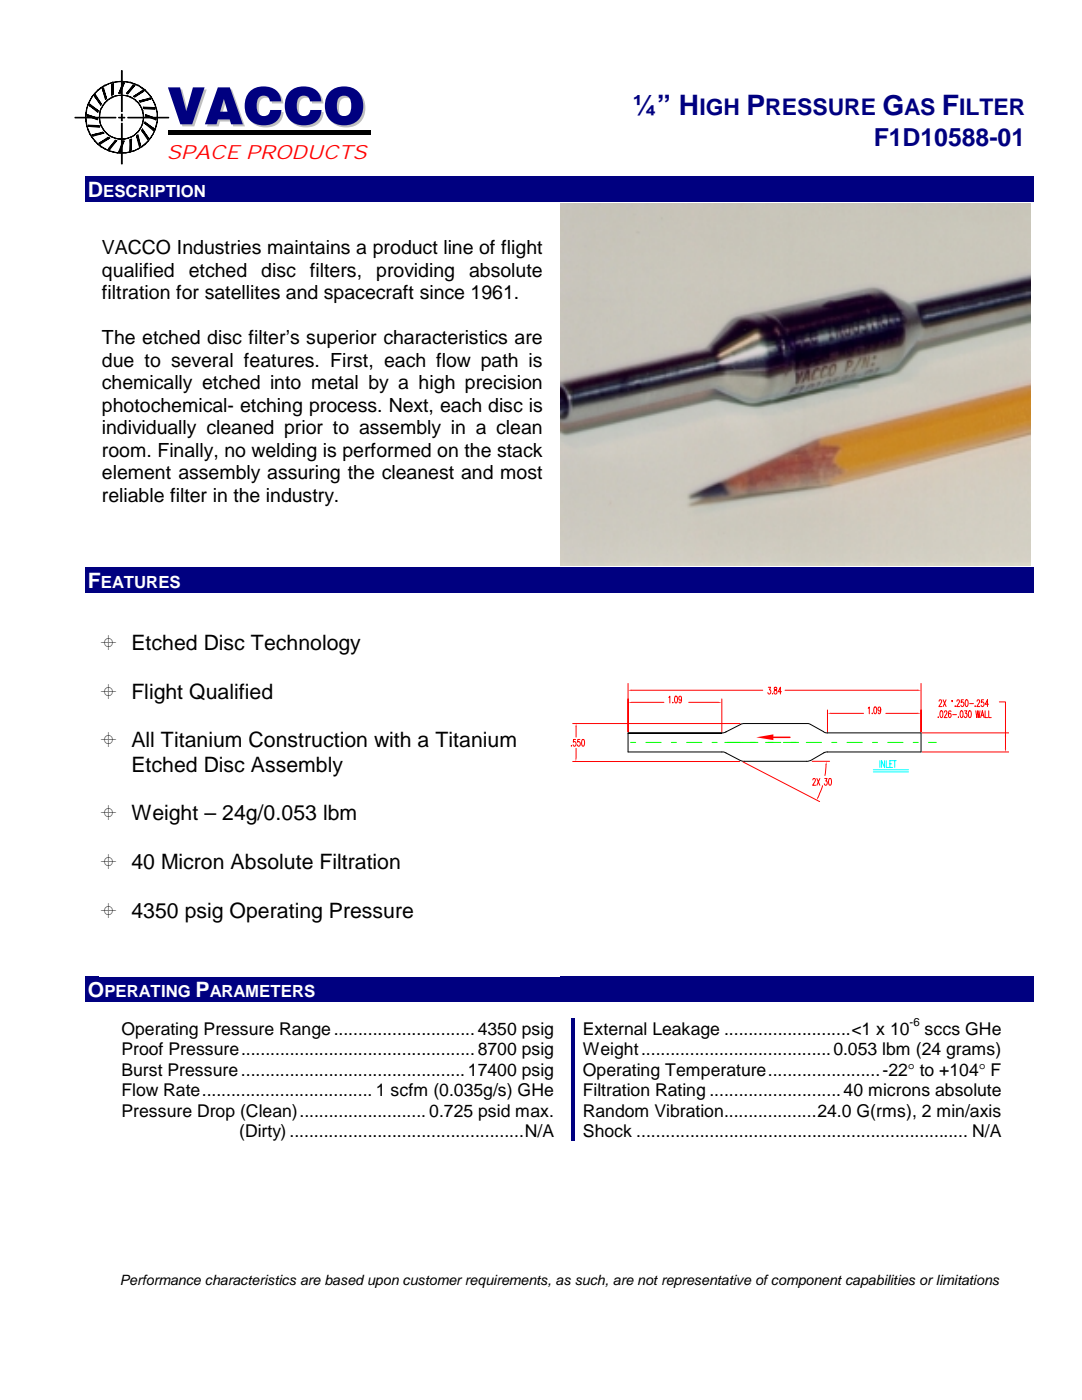 The image size is (1082, 1400). Describe the element at coordinates (499, 362) in the screenshot. I see `path` at that location.
